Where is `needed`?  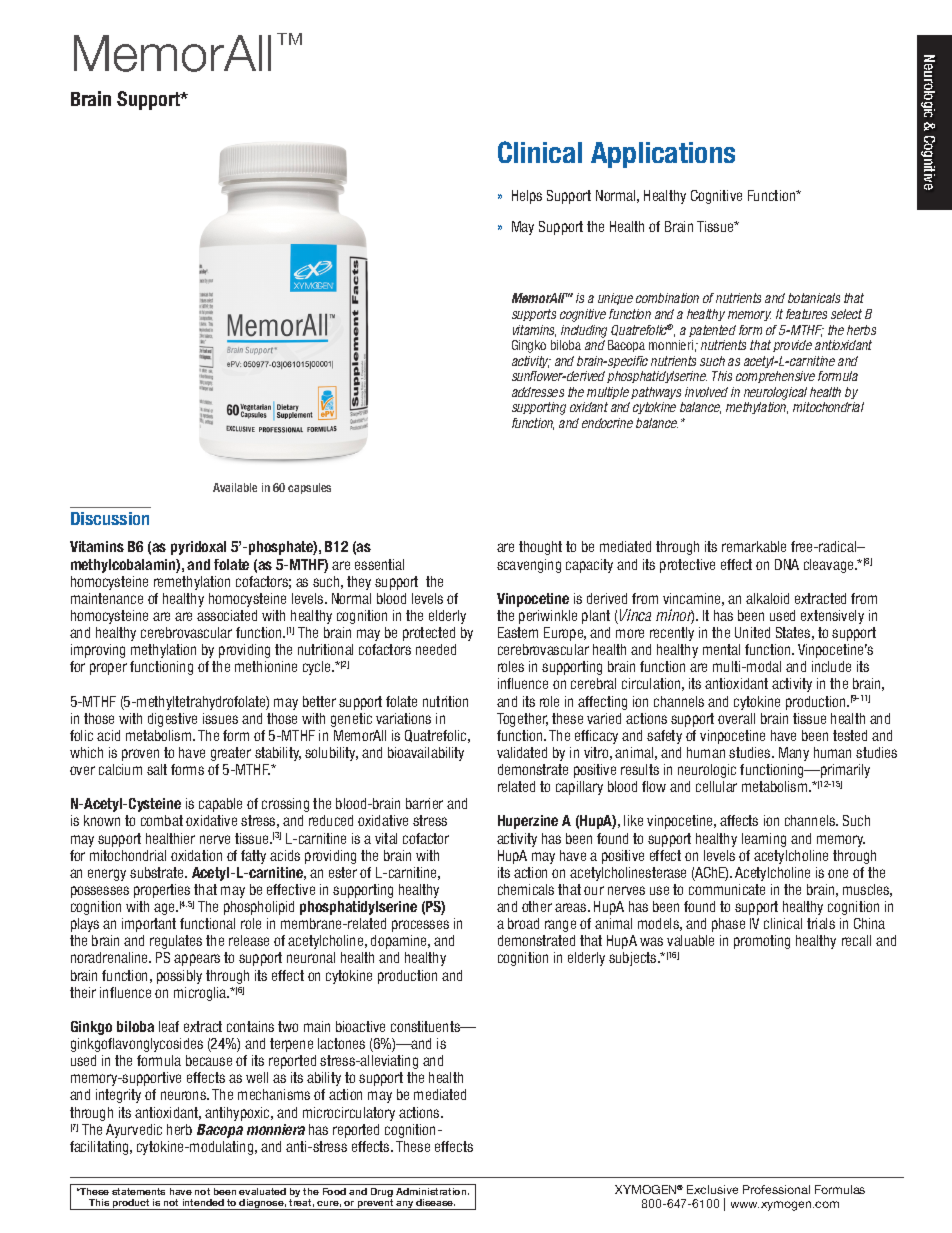
needed is located at coordinates (436, 649).
